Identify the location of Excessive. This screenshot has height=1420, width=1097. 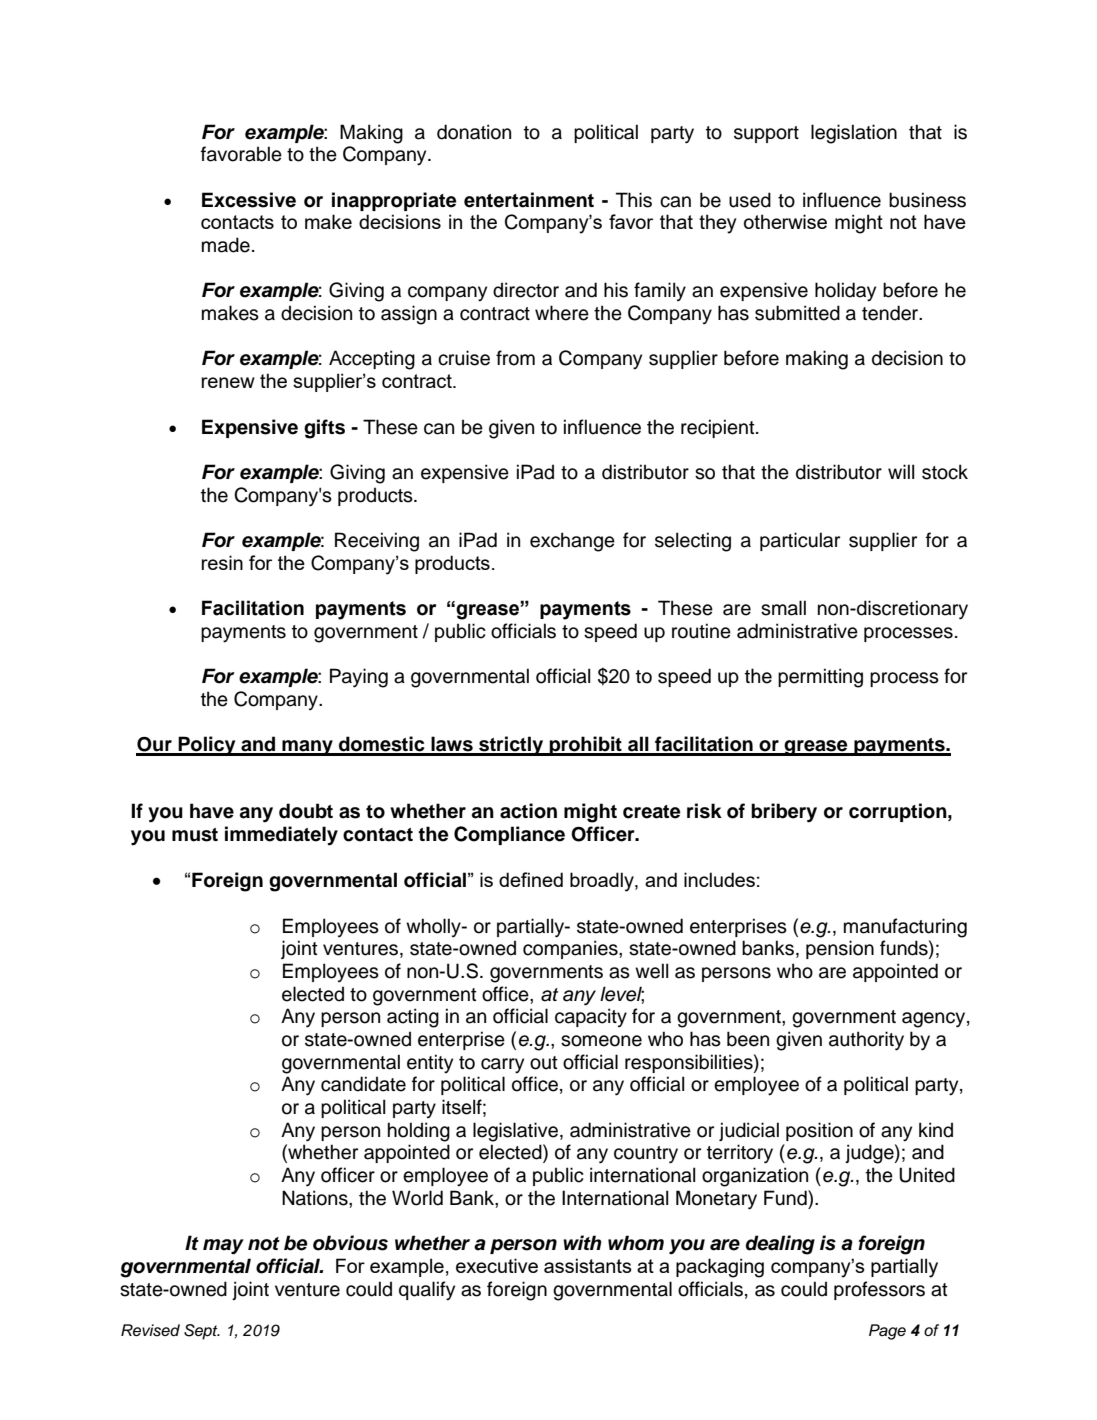
(249, 200).
